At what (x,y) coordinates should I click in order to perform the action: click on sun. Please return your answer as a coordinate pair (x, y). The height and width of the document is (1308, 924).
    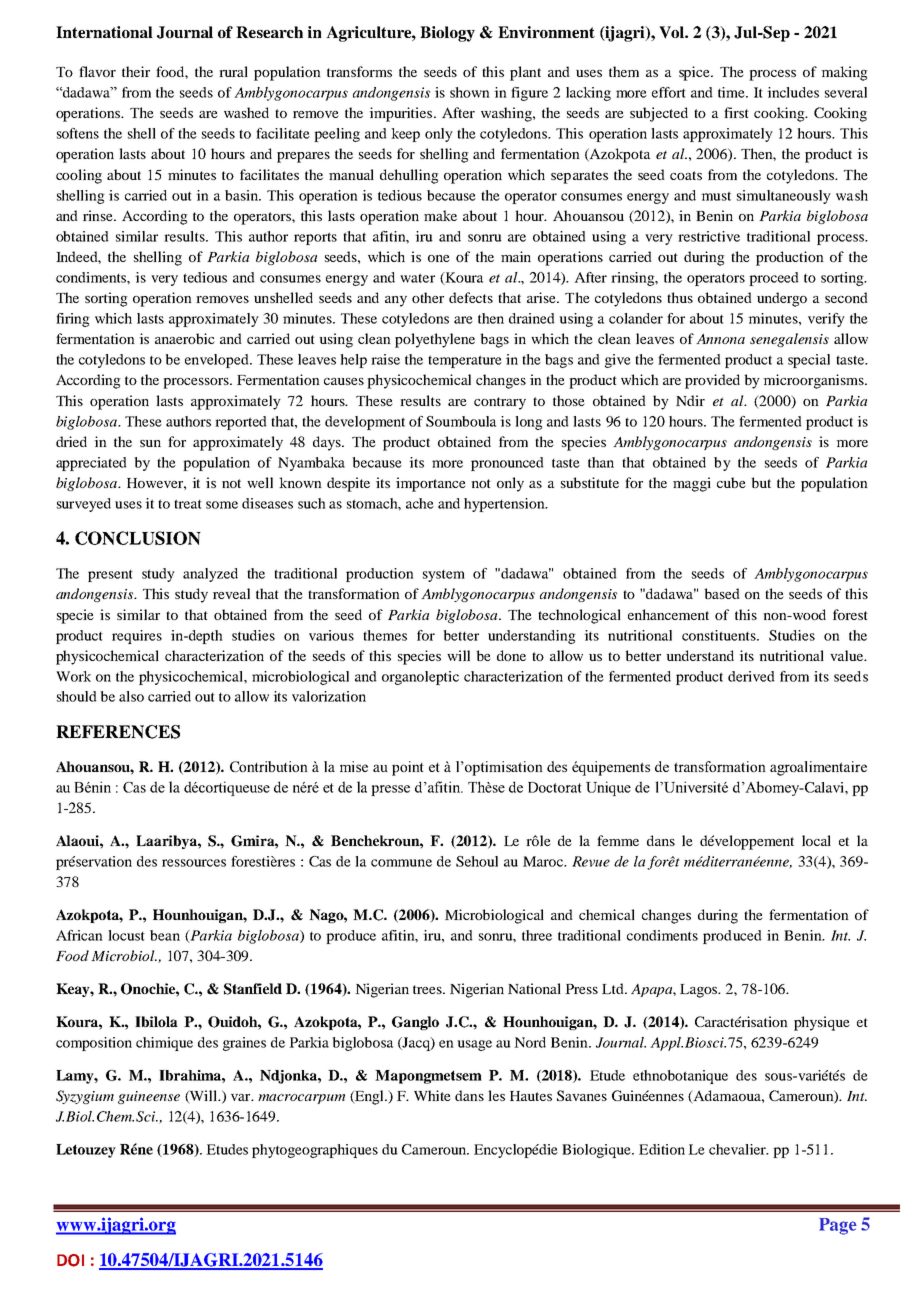
    Looking at the image, I should click on (150, 443).
